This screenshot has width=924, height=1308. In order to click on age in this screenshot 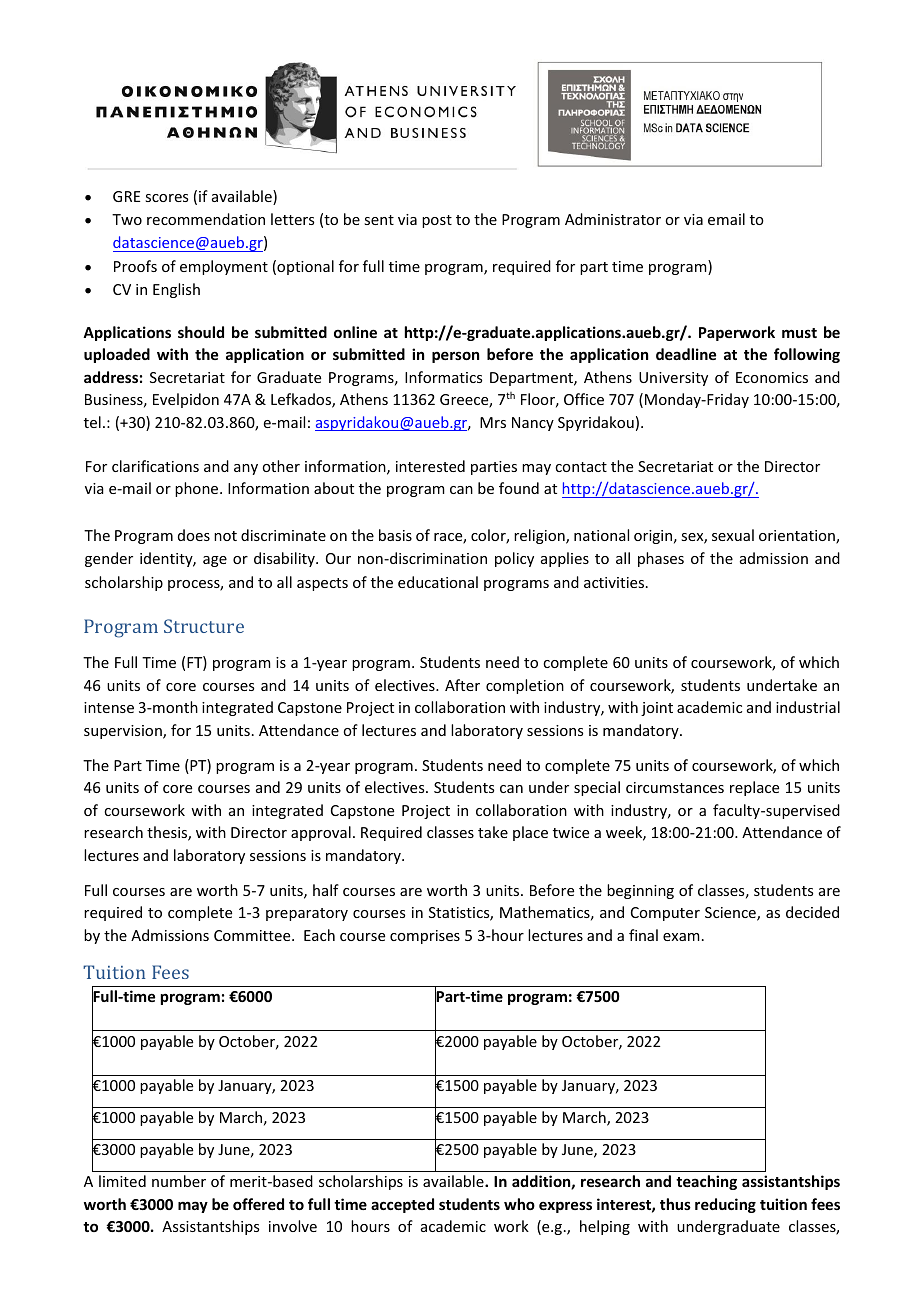, I will do `click(215, 561)`.
